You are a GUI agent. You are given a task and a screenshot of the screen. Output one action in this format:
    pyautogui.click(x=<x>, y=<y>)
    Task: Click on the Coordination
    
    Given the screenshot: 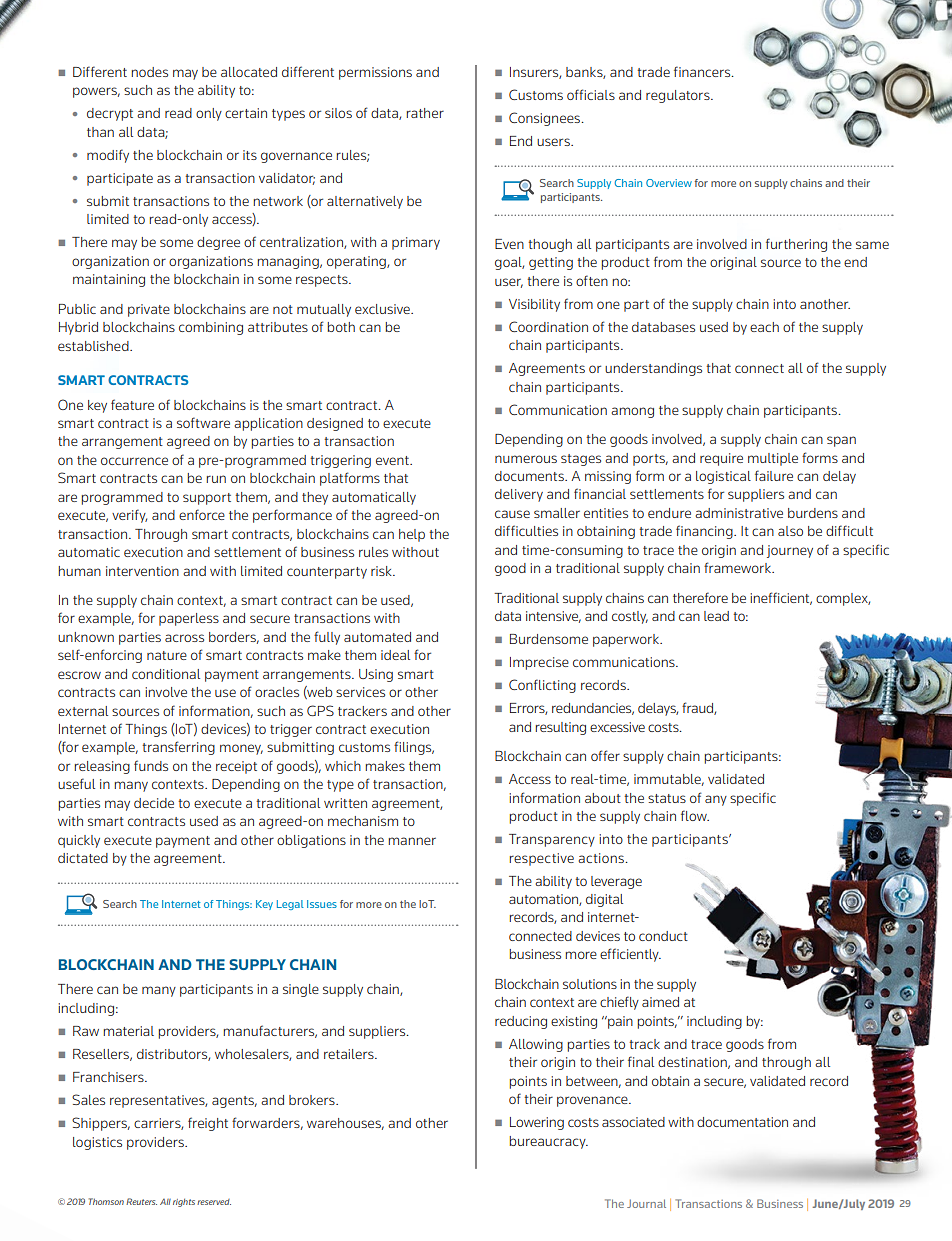 What is the action you would take?
    pyautogui.click(x=548, y=326)
